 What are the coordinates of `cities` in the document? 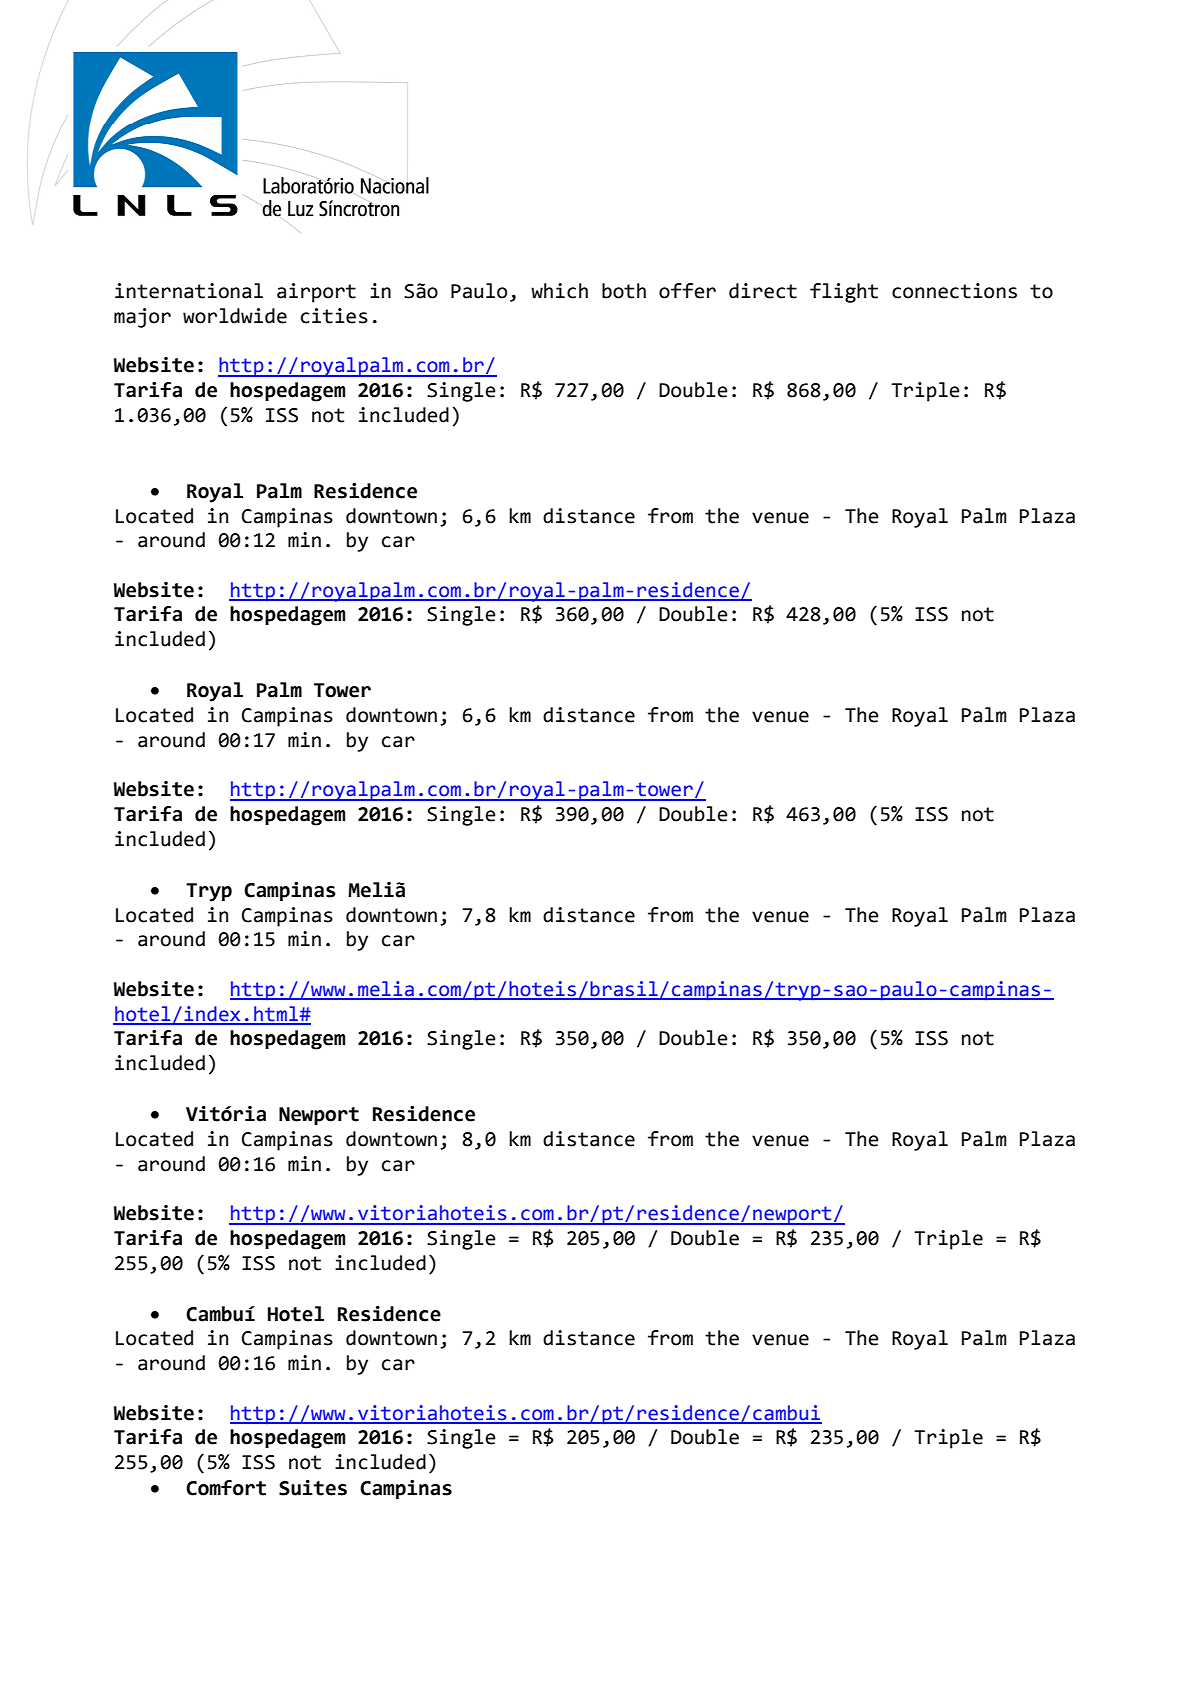 It's located at (334, 316).
